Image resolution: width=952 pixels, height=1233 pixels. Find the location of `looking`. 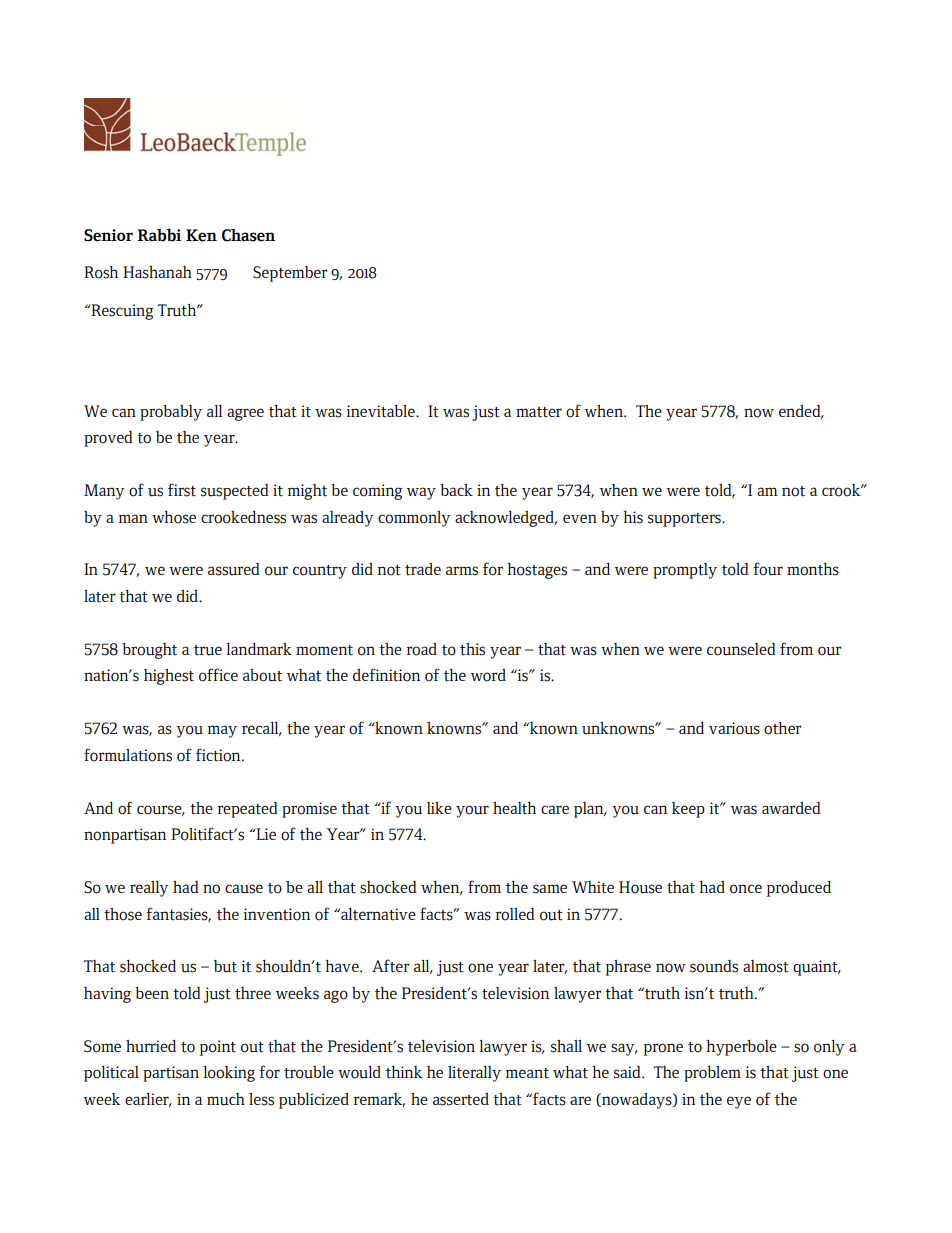

looking is located at coordinates (229, 1074).
